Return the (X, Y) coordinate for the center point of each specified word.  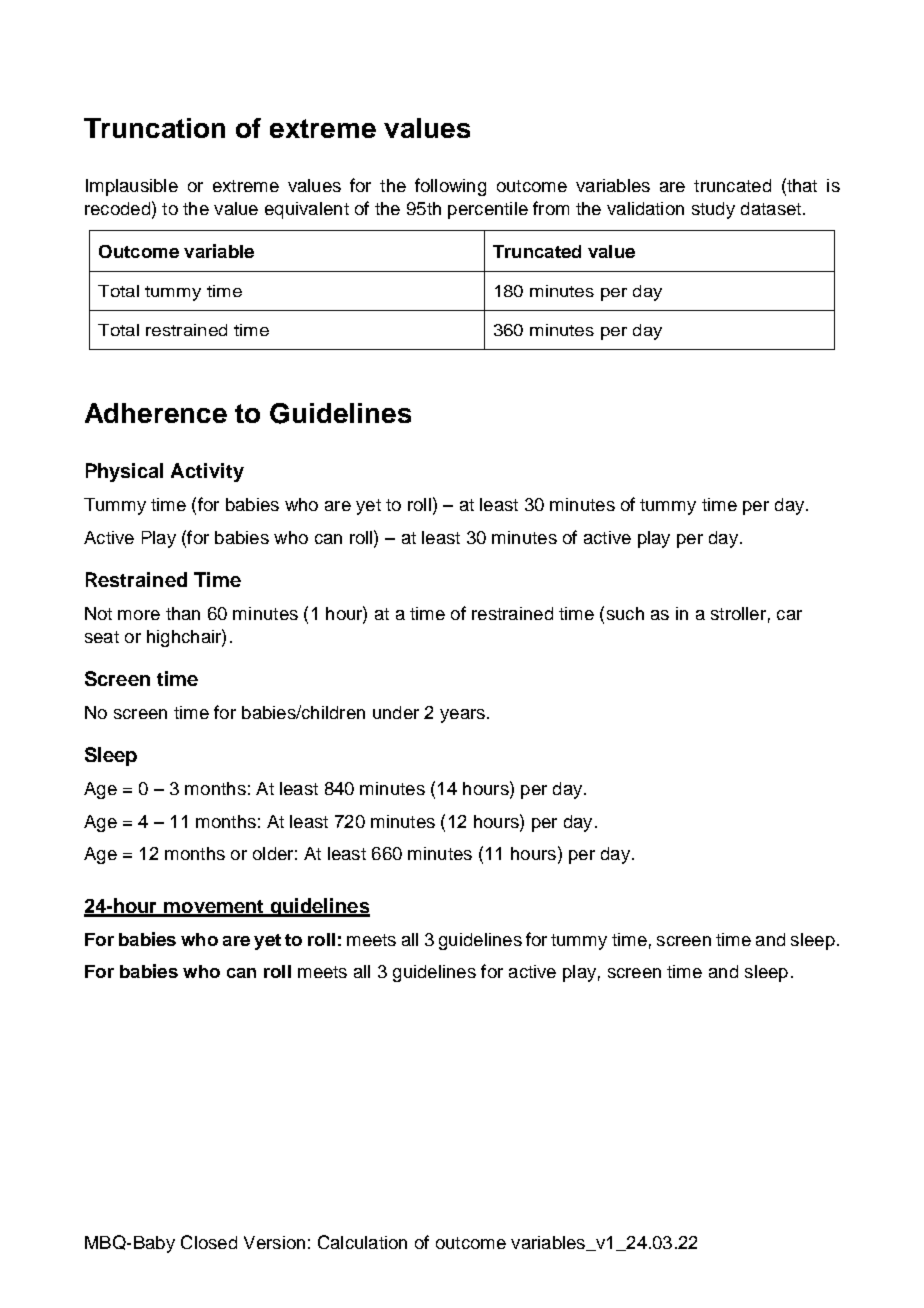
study (713, 210)
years (462, 716)
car (789, 615)
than (183, 613)
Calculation (362, 1242)
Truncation (154, 128)
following (450, 187)
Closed (209, 1242)
